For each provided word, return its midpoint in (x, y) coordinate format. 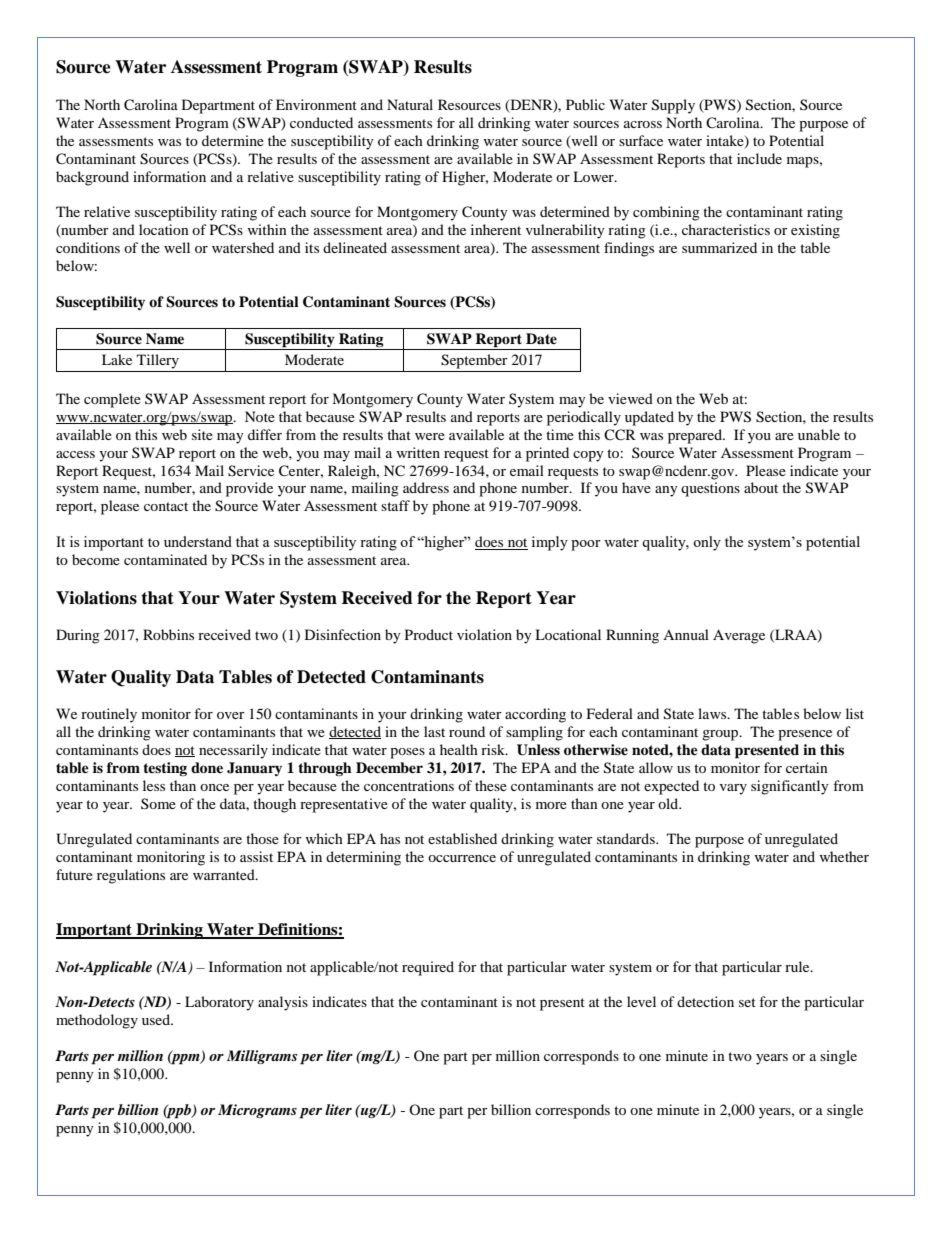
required (428, 968)
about (761, 487)
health (459, 749)
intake (726, 141)
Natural (410, 104)
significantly (790, 787)
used (157, 1019)
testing (165, 769)
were (430, 436)
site (202, 434)
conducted (321, 122)
